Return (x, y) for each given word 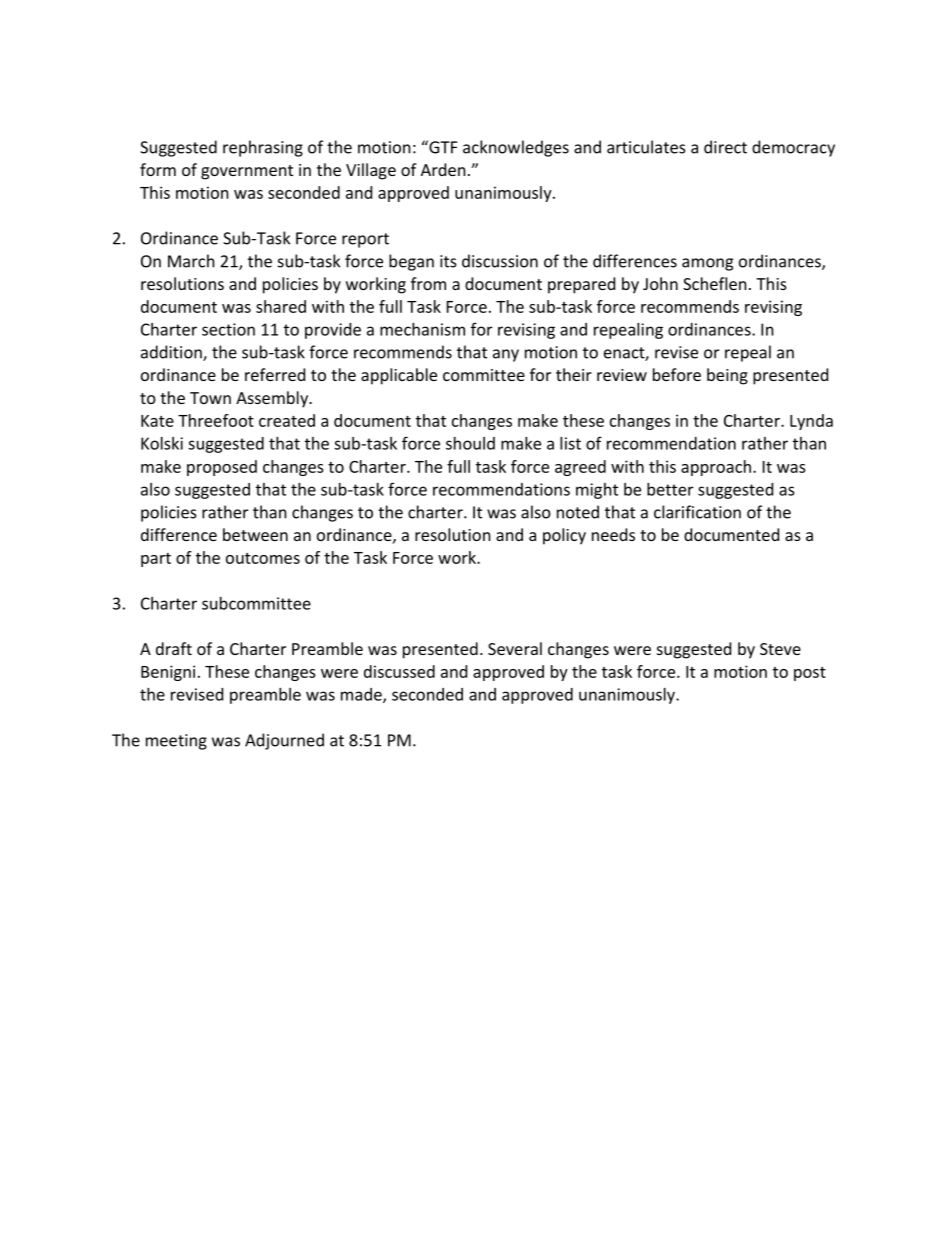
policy (564, 536)
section (228, 329)
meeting (176, 742)
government (247, 172)
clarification (697, 512)
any (506, 355)
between (255, 534)
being (727, 376)
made (362, 695)
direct (725, 147)
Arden (443, 169)
